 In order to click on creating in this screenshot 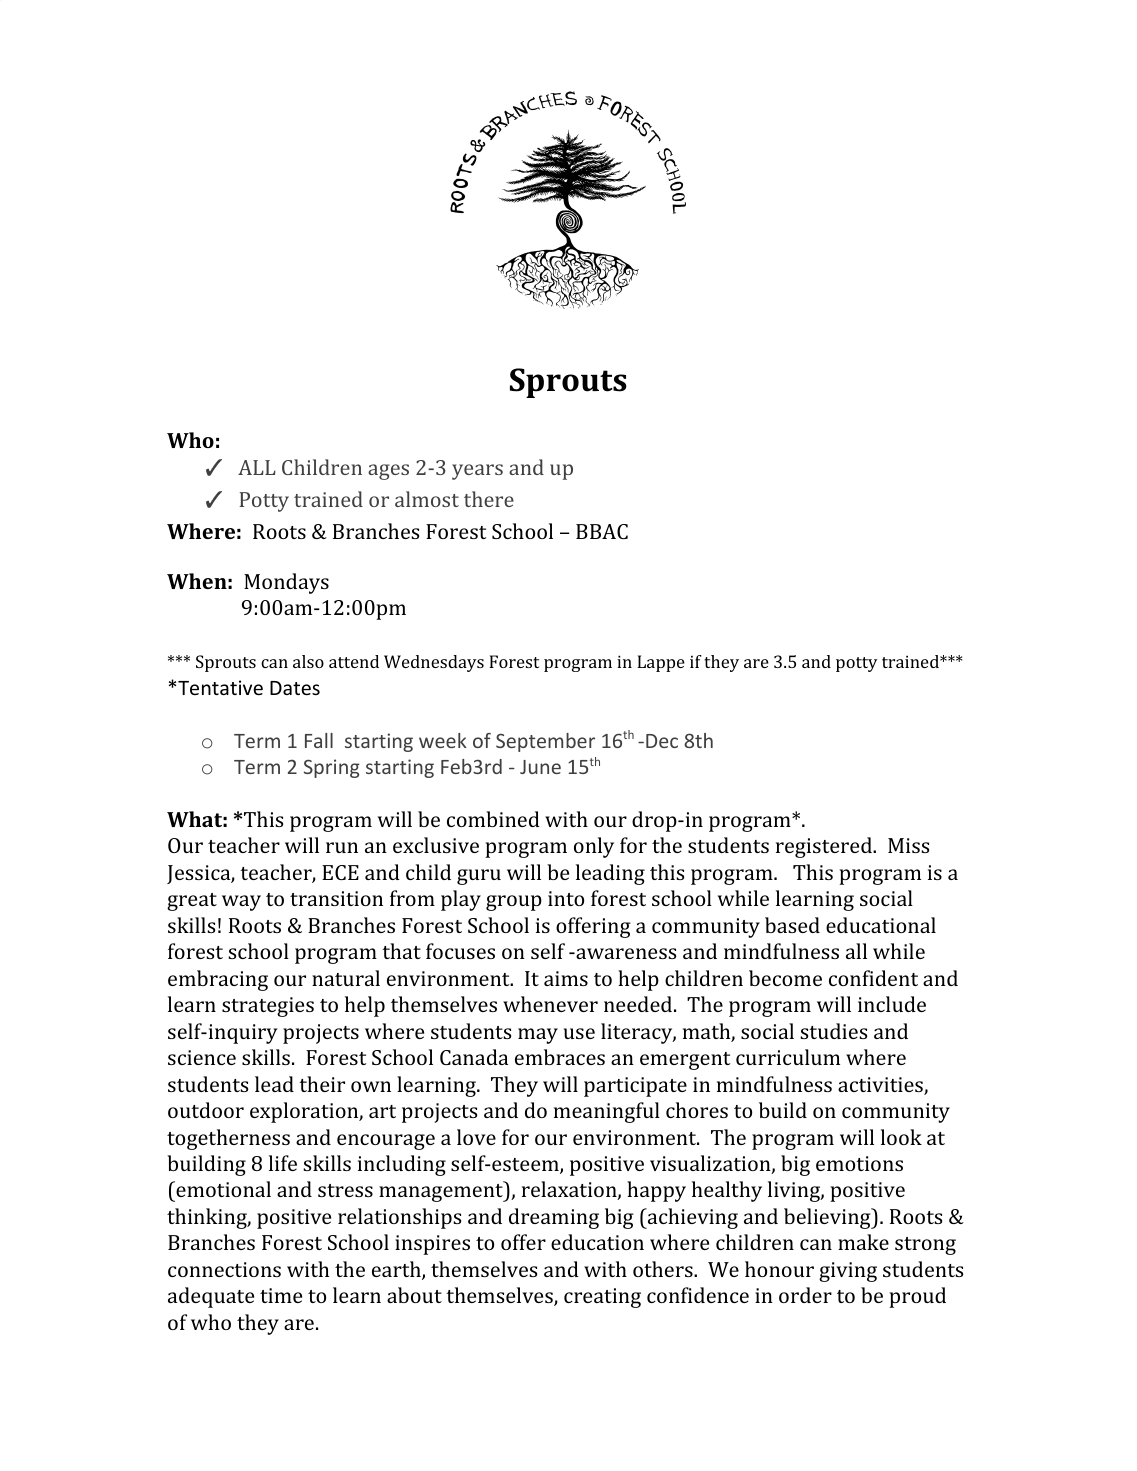, I will do `click(602, 1298)`.
